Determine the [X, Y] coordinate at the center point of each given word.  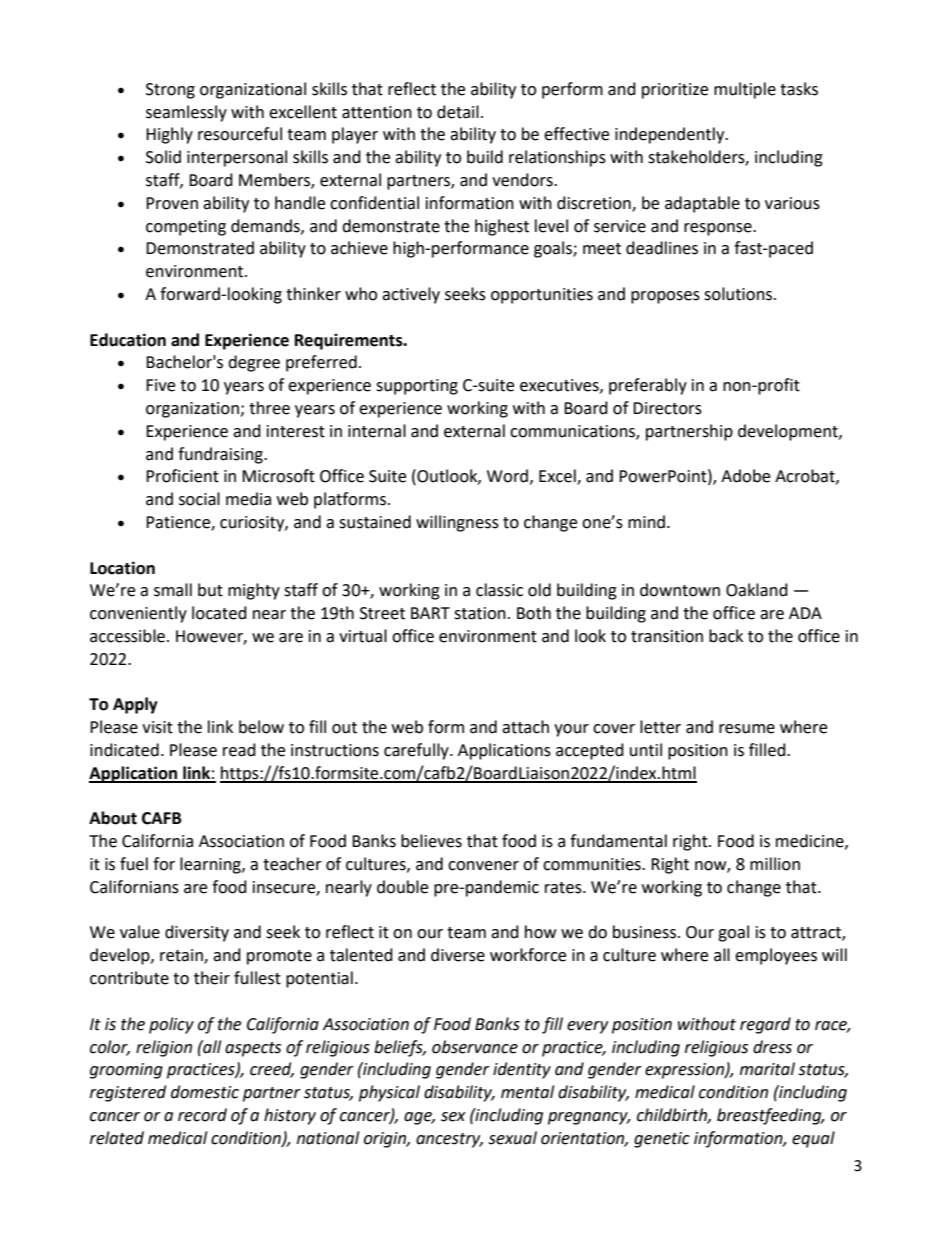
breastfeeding [770, 1116]
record [202, 1115]
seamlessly [186, 113]
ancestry [449, 1140]
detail [458, 112]
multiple [745, 90]
